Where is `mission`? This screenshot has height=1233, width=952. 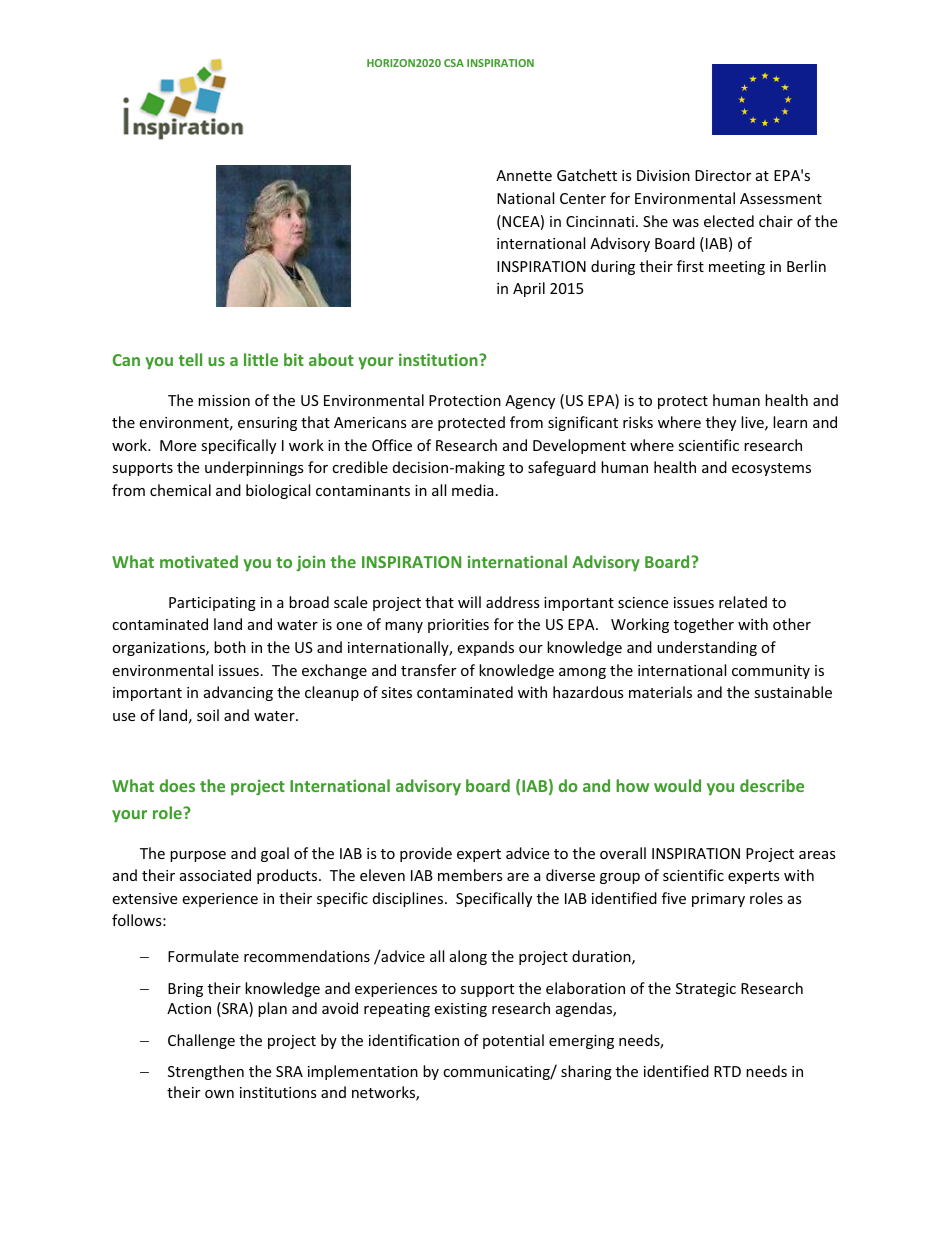 mission is located at coordinates (224, 400).
